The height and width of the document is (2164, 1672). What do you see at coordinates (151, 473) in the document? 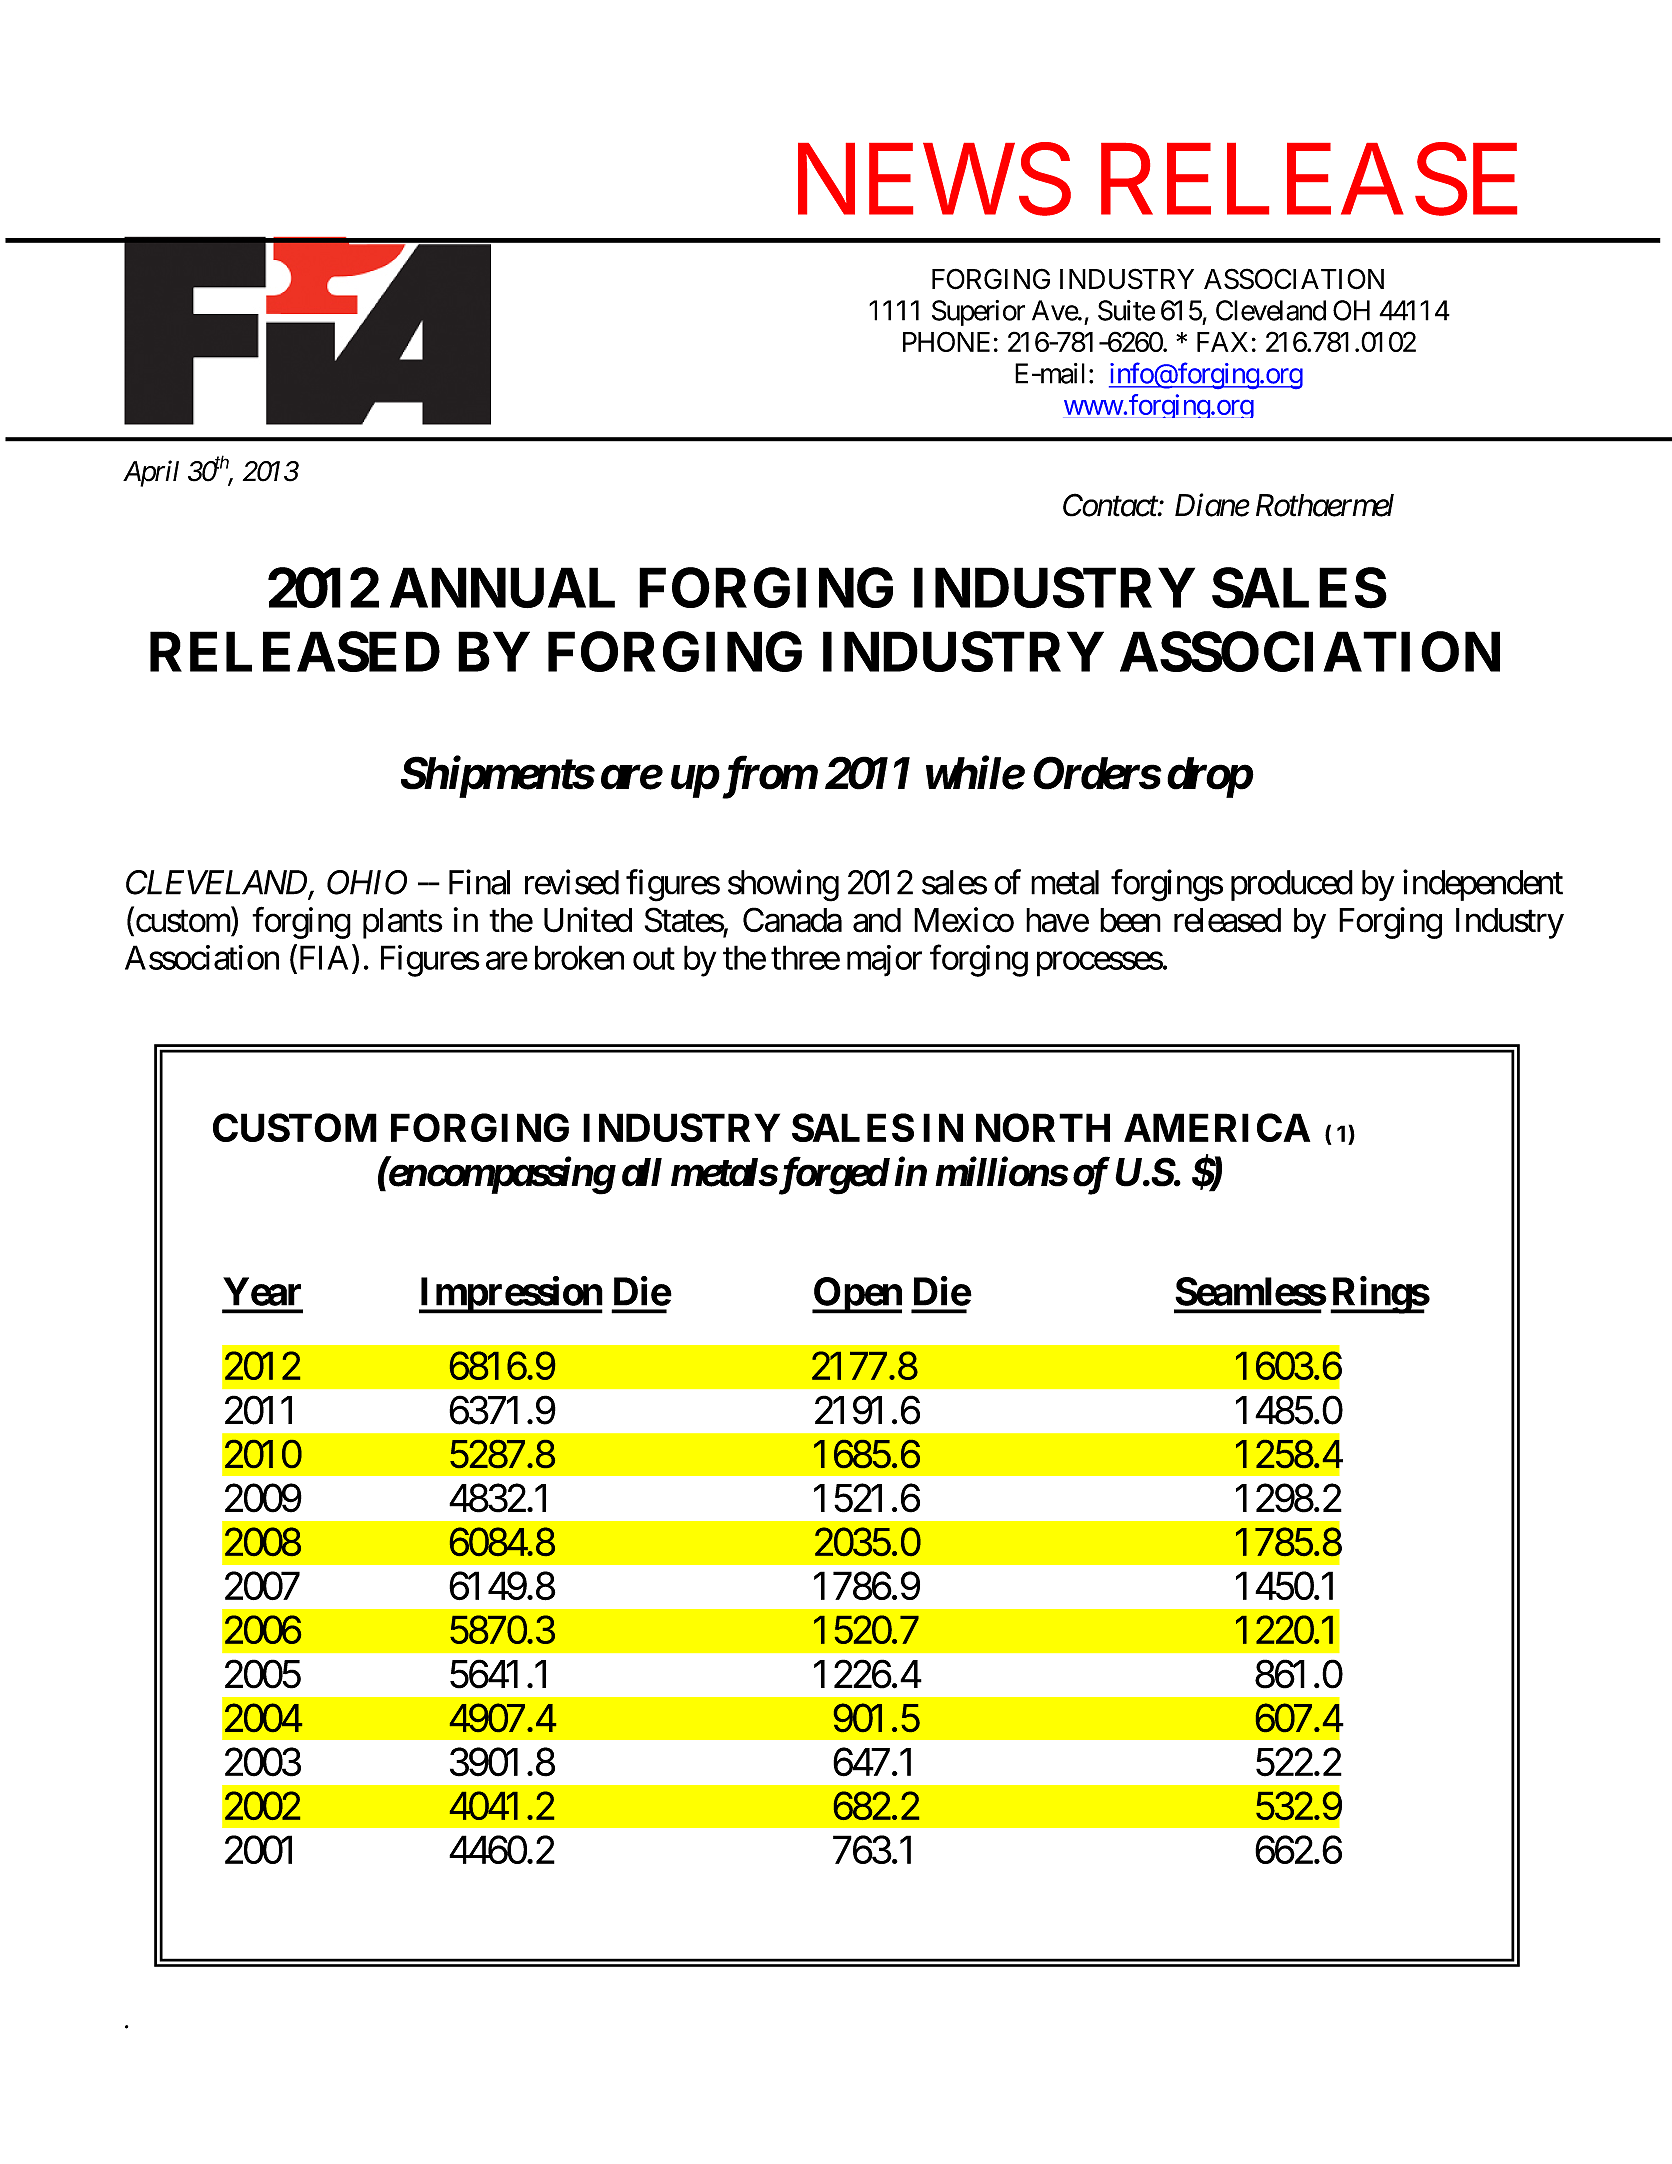
I see `April` at bounding box center [151, 473].
